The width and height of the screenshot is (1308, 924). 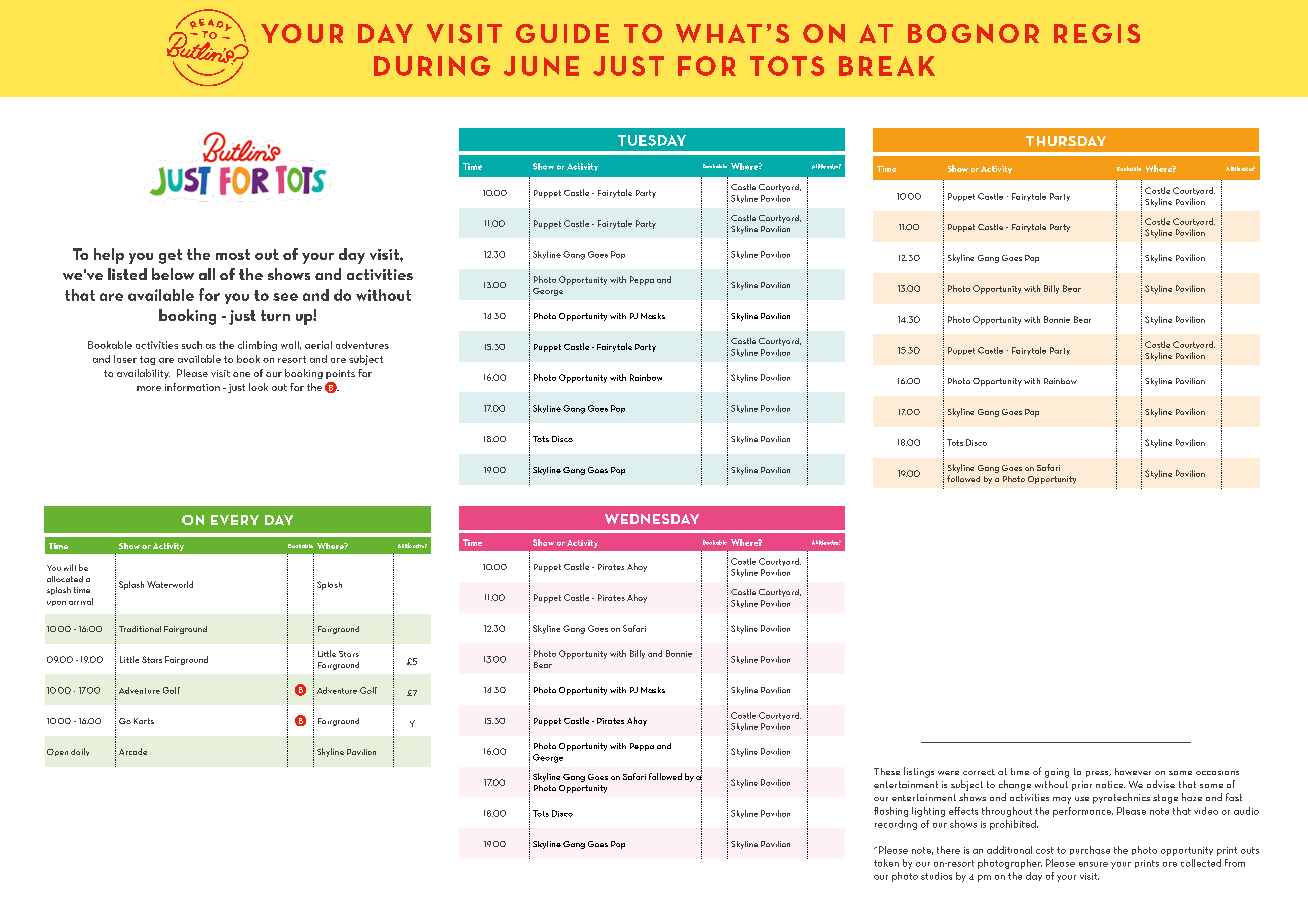 What do you see at coordinates (652, 519) in the screenshot?
I see `WEDNESDAY` at bounding box center [652, 519].
